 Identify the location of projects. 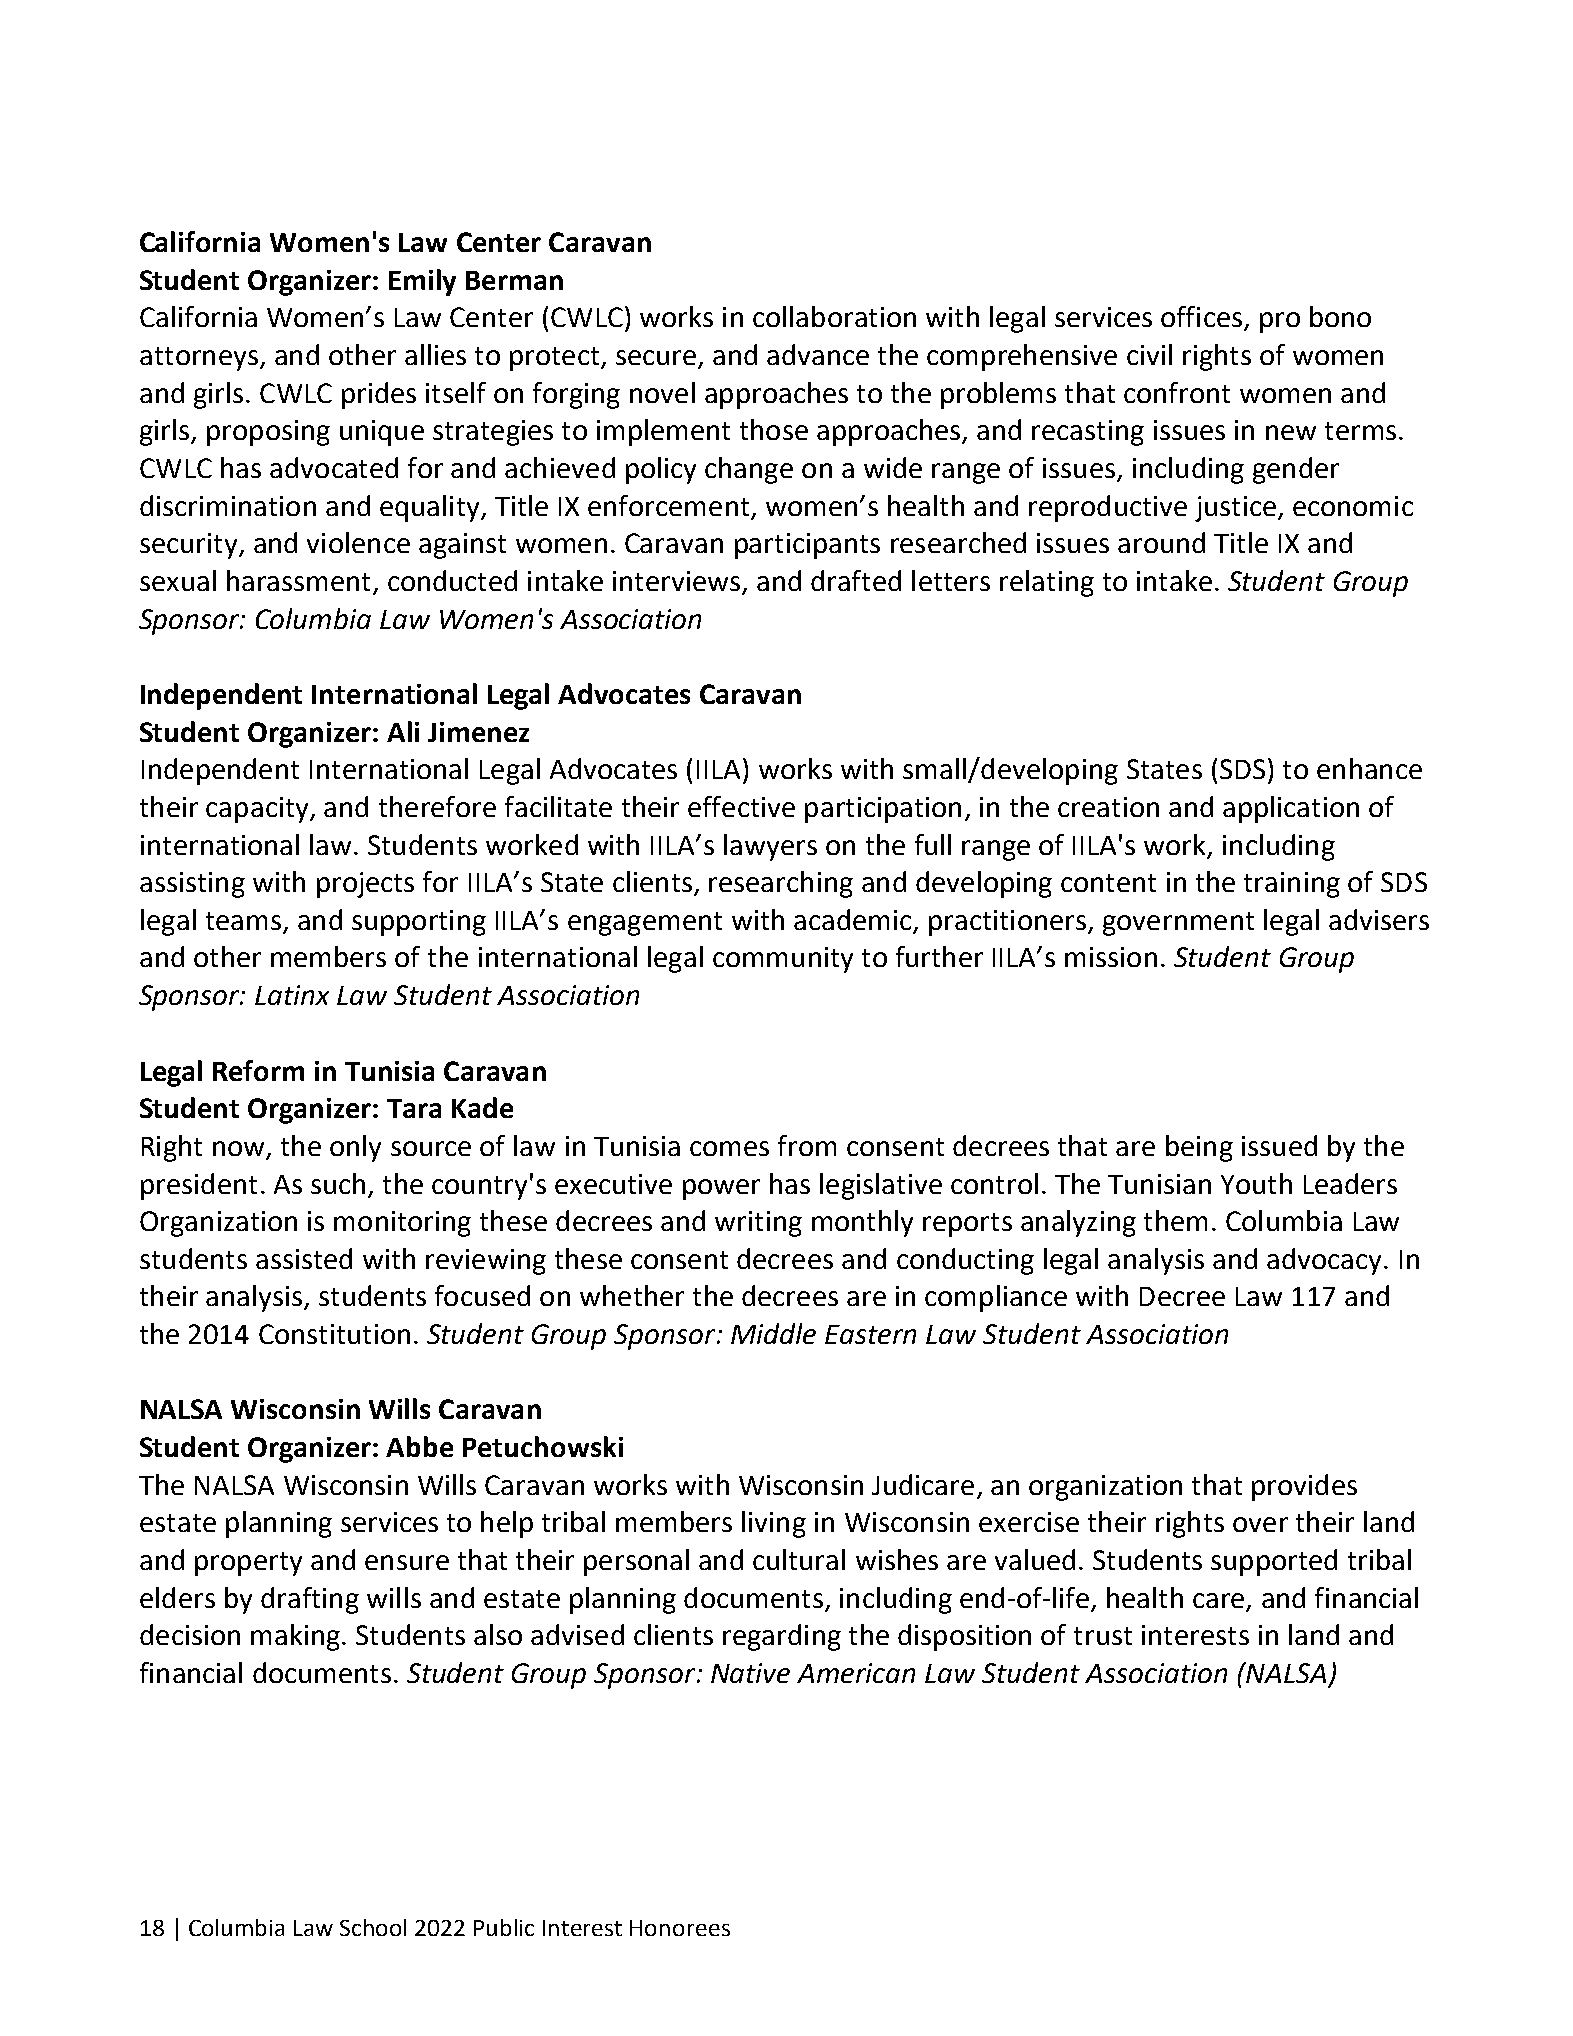
(365, 885).
